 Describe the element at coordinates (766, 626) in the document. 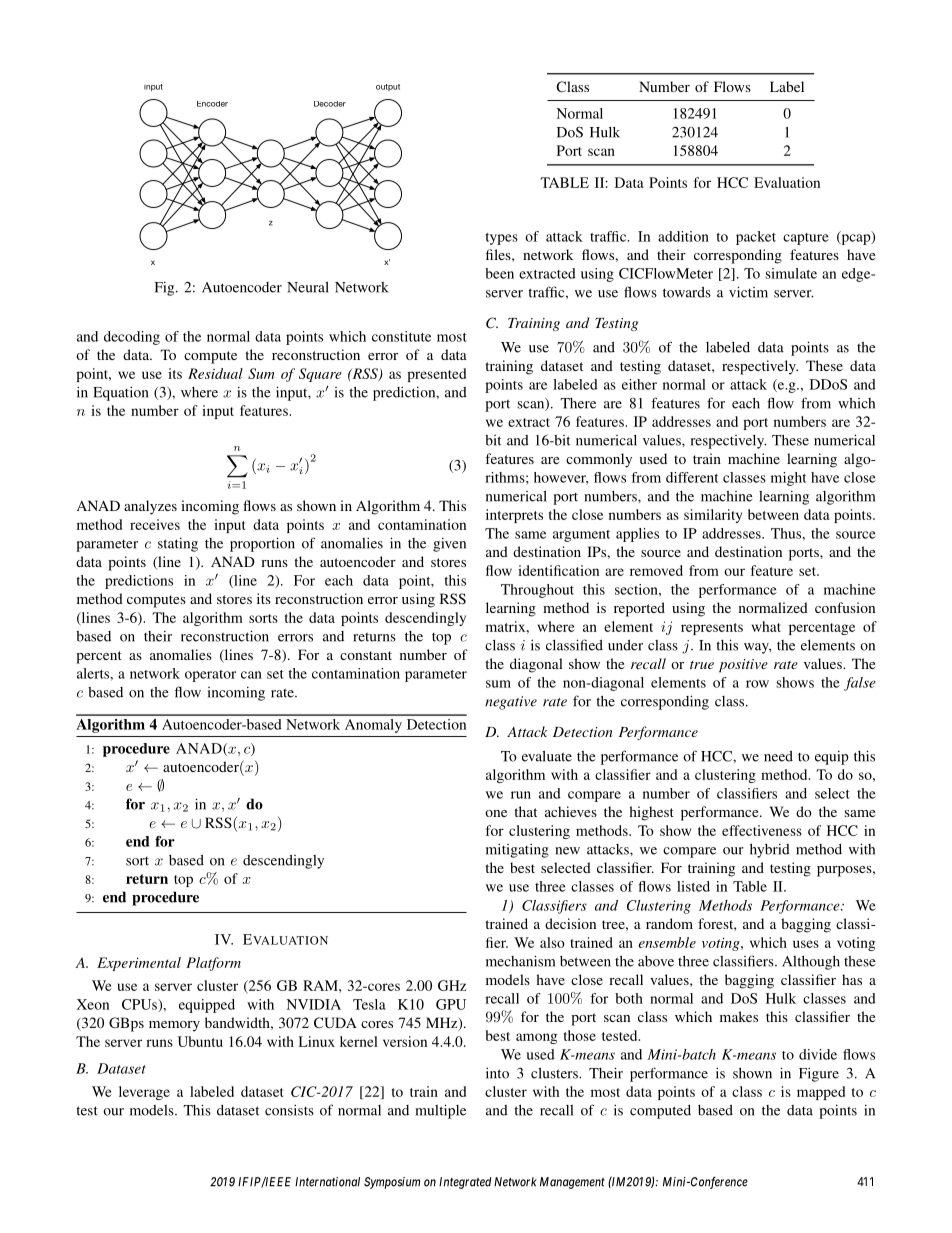

I see `what` at that location.
